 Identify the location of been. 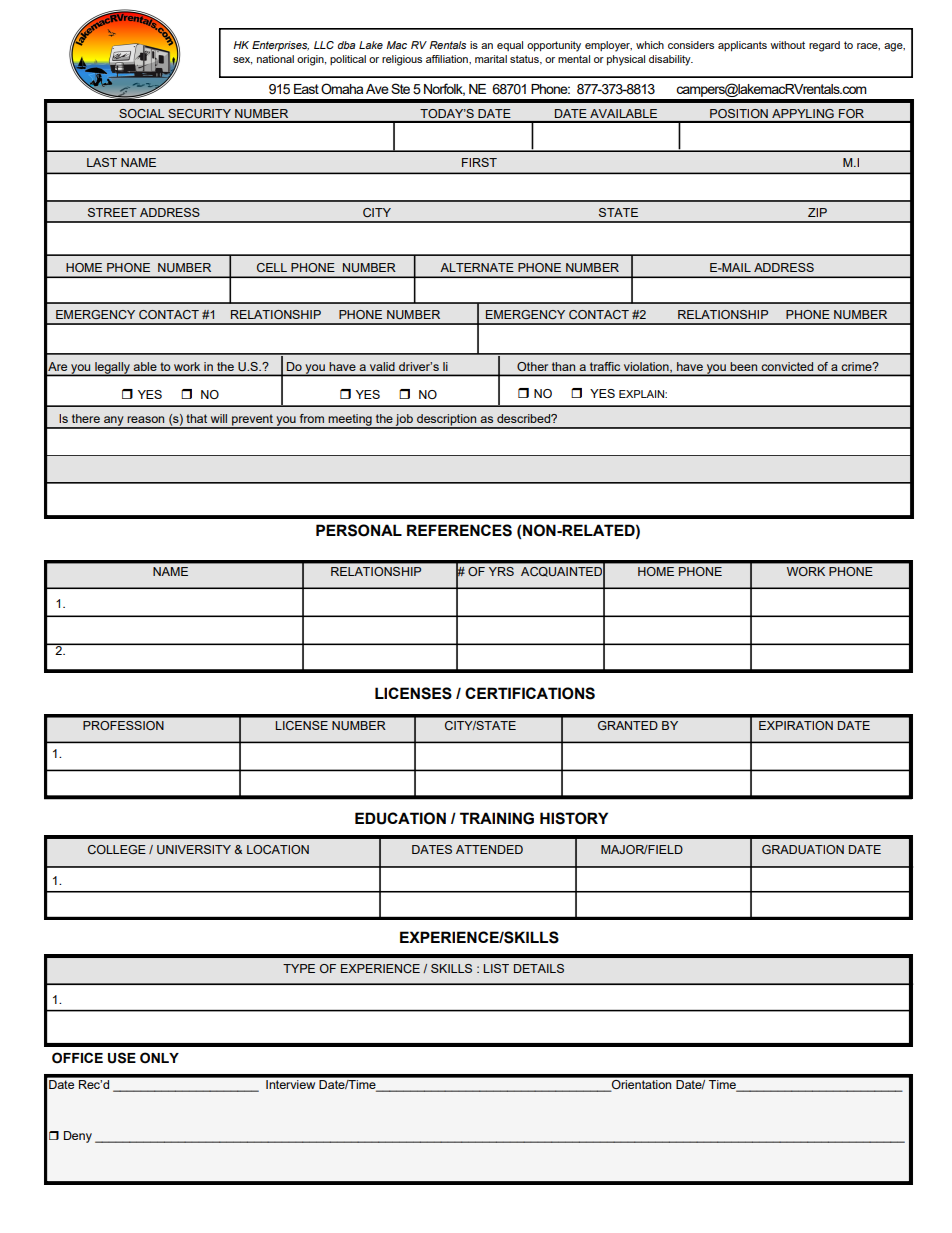
(744, 366).
